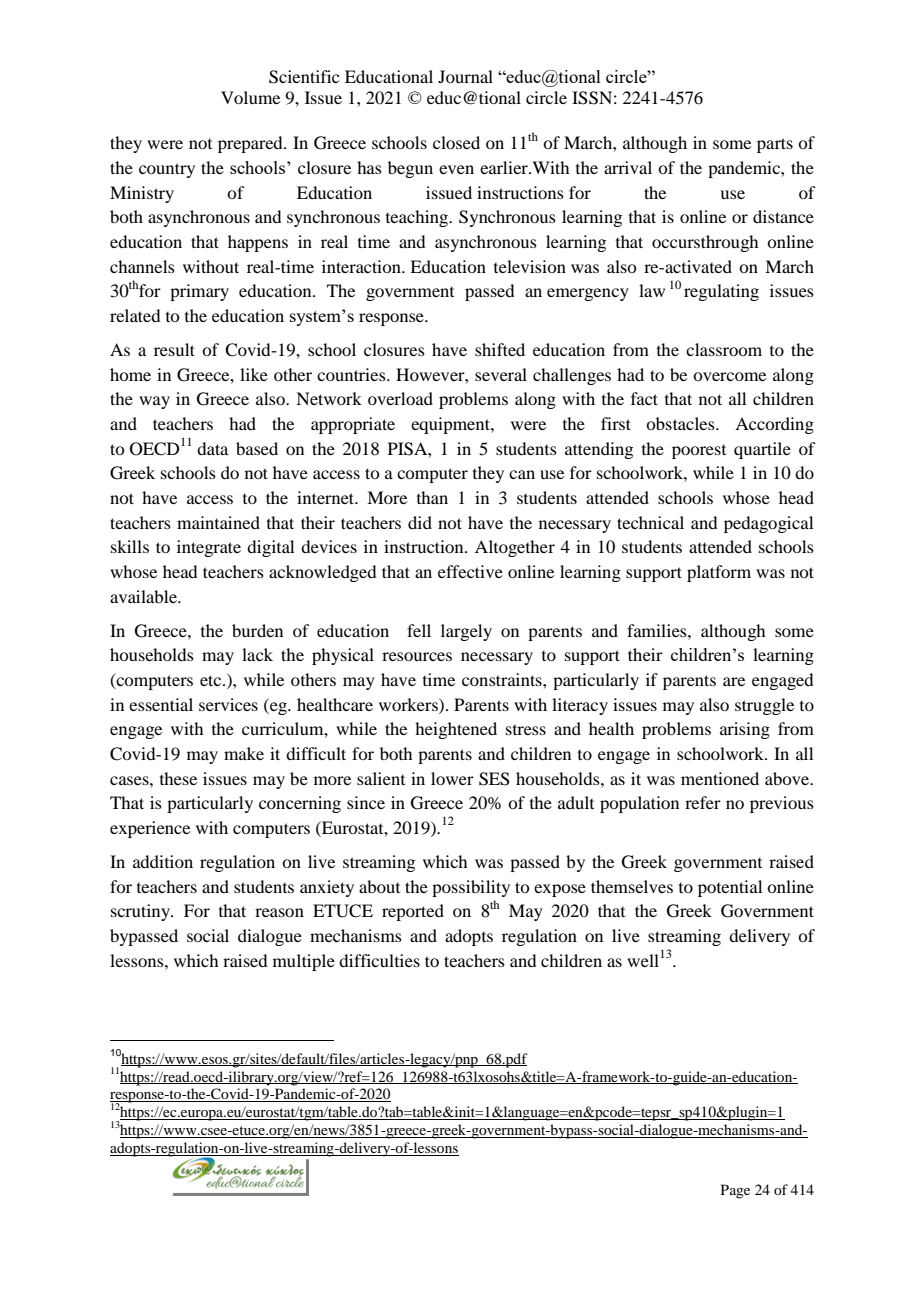 The height and width of the screenshot is (1309, 924). Describe the element at coordinates (775, 145) in the screenshot. I see `parts` at that location.
